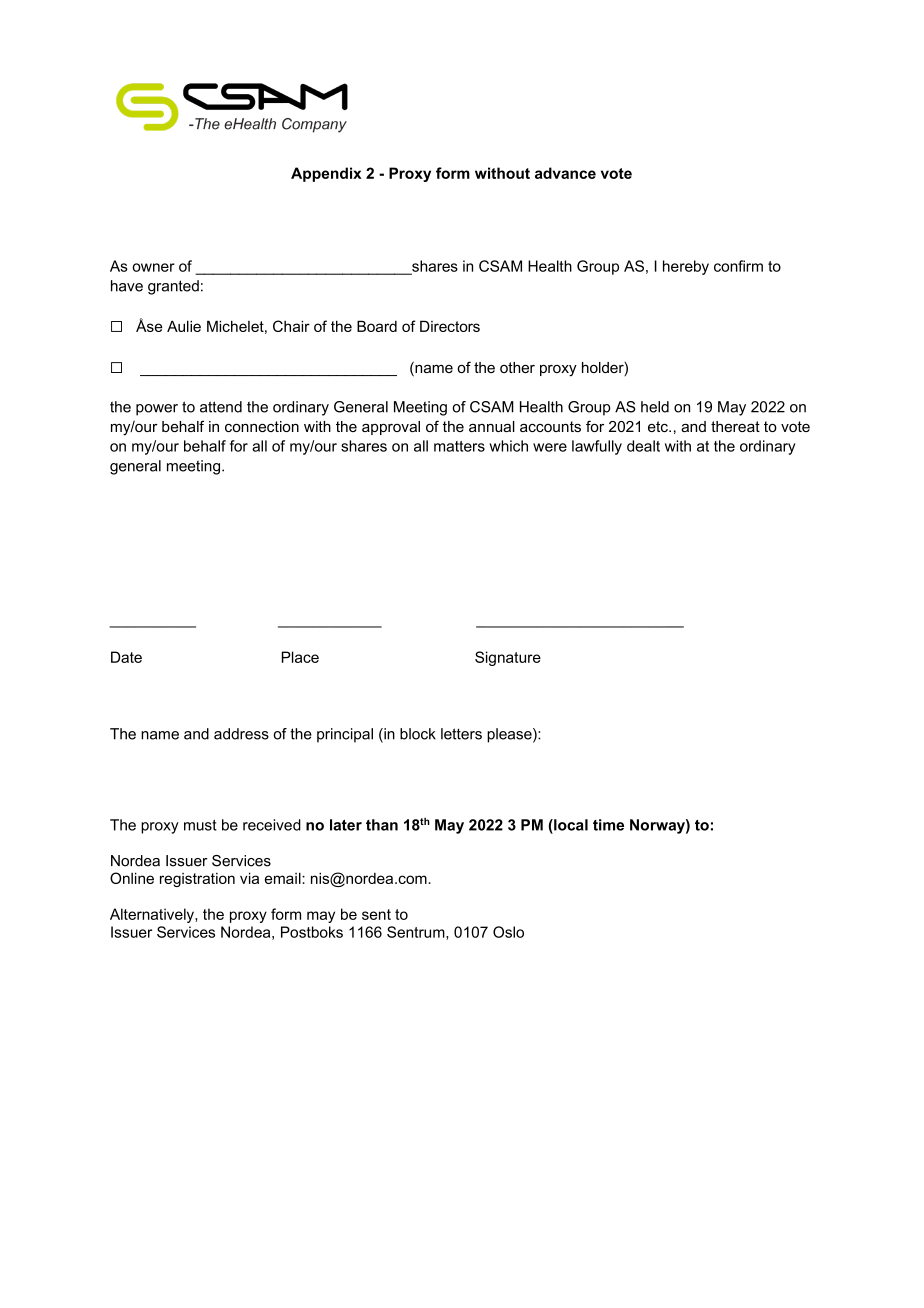  I want to click on Oslo, so click(508, 932).
